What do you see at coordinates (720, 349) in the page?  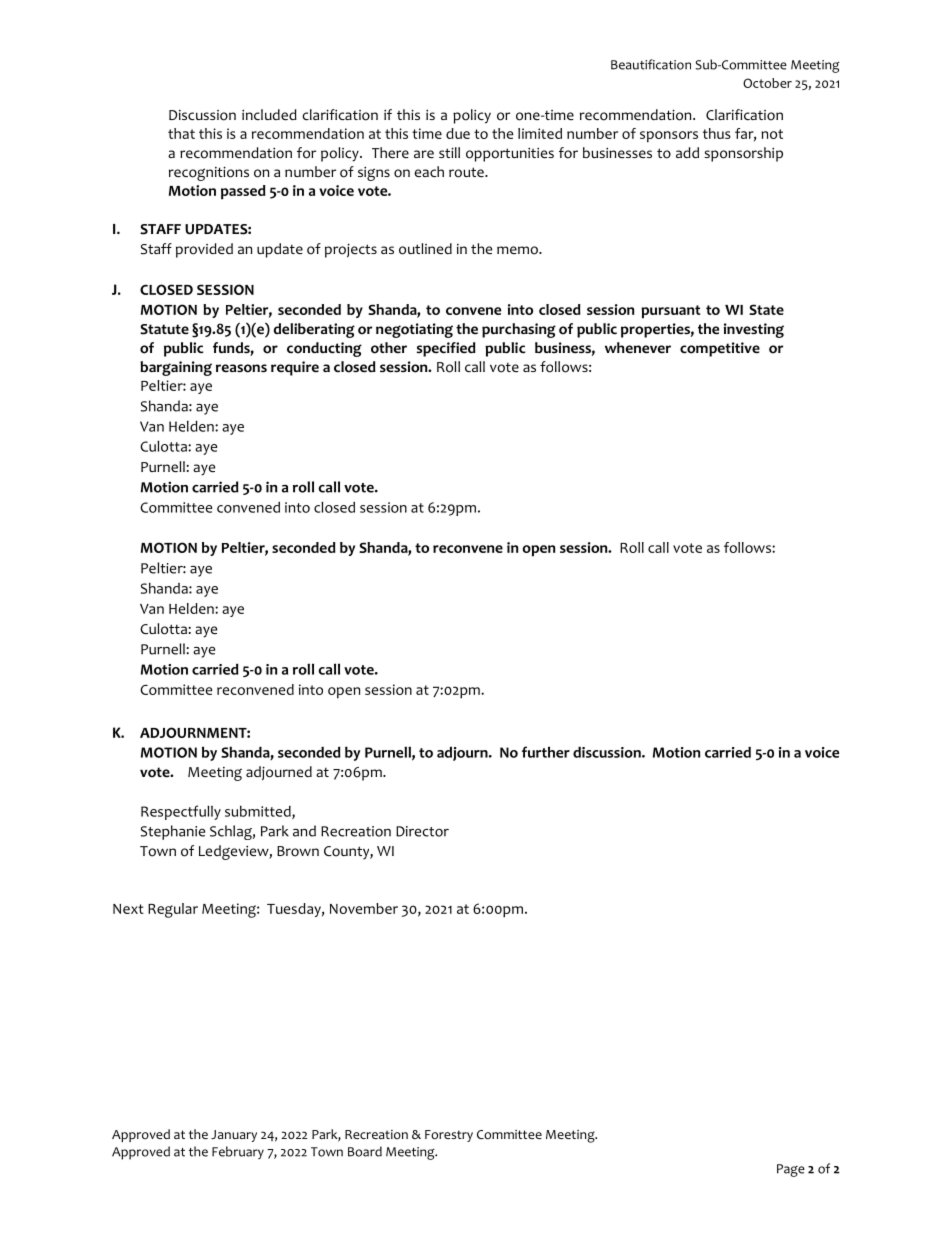 I see `competitive` at bounding box center [720, 349].
